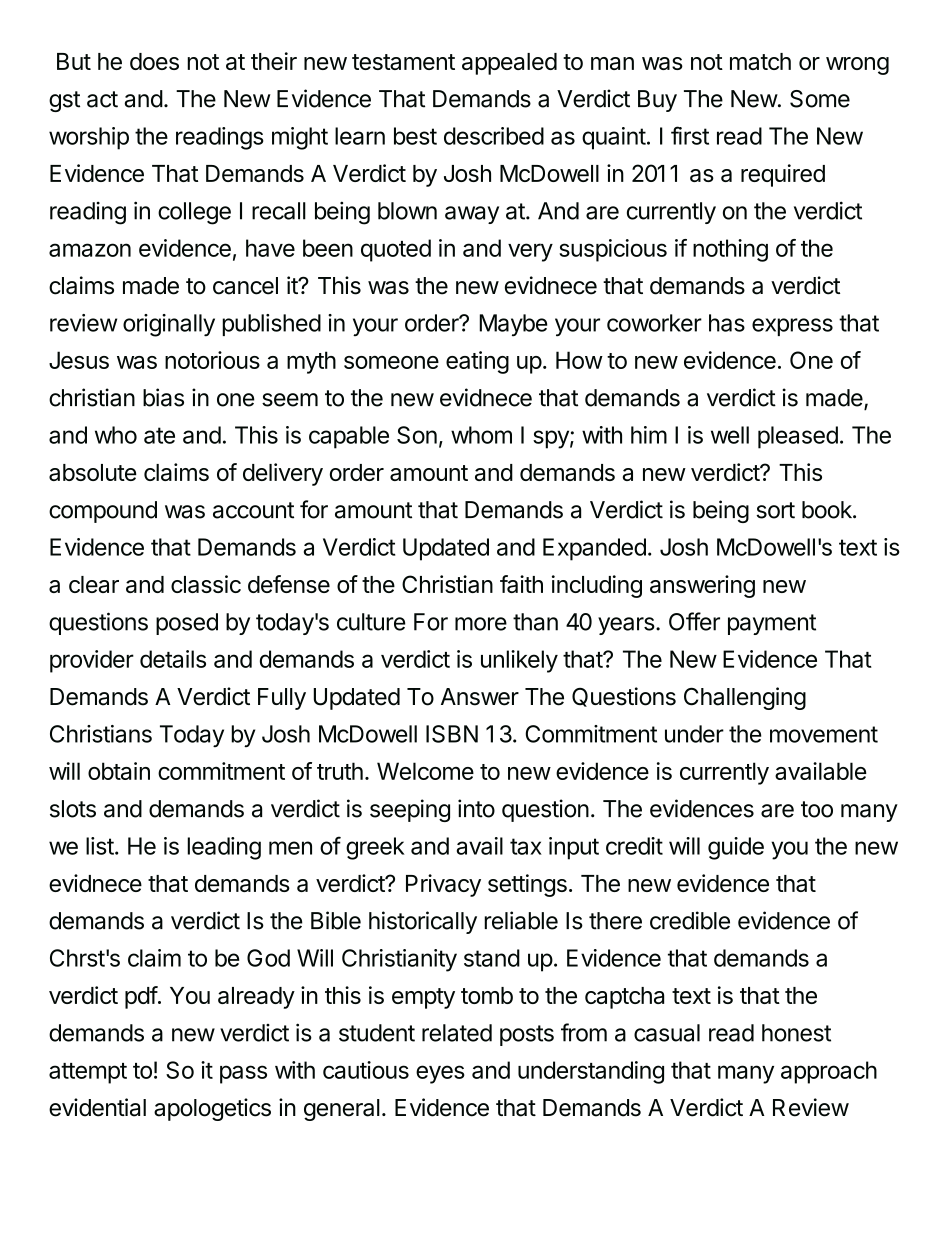 Image resolution: width=952 pixels, height=1233 pixels. What do you see at coordinates (100, 846) in the screenshot?
I see `list` at bounding box center [100, 846].
